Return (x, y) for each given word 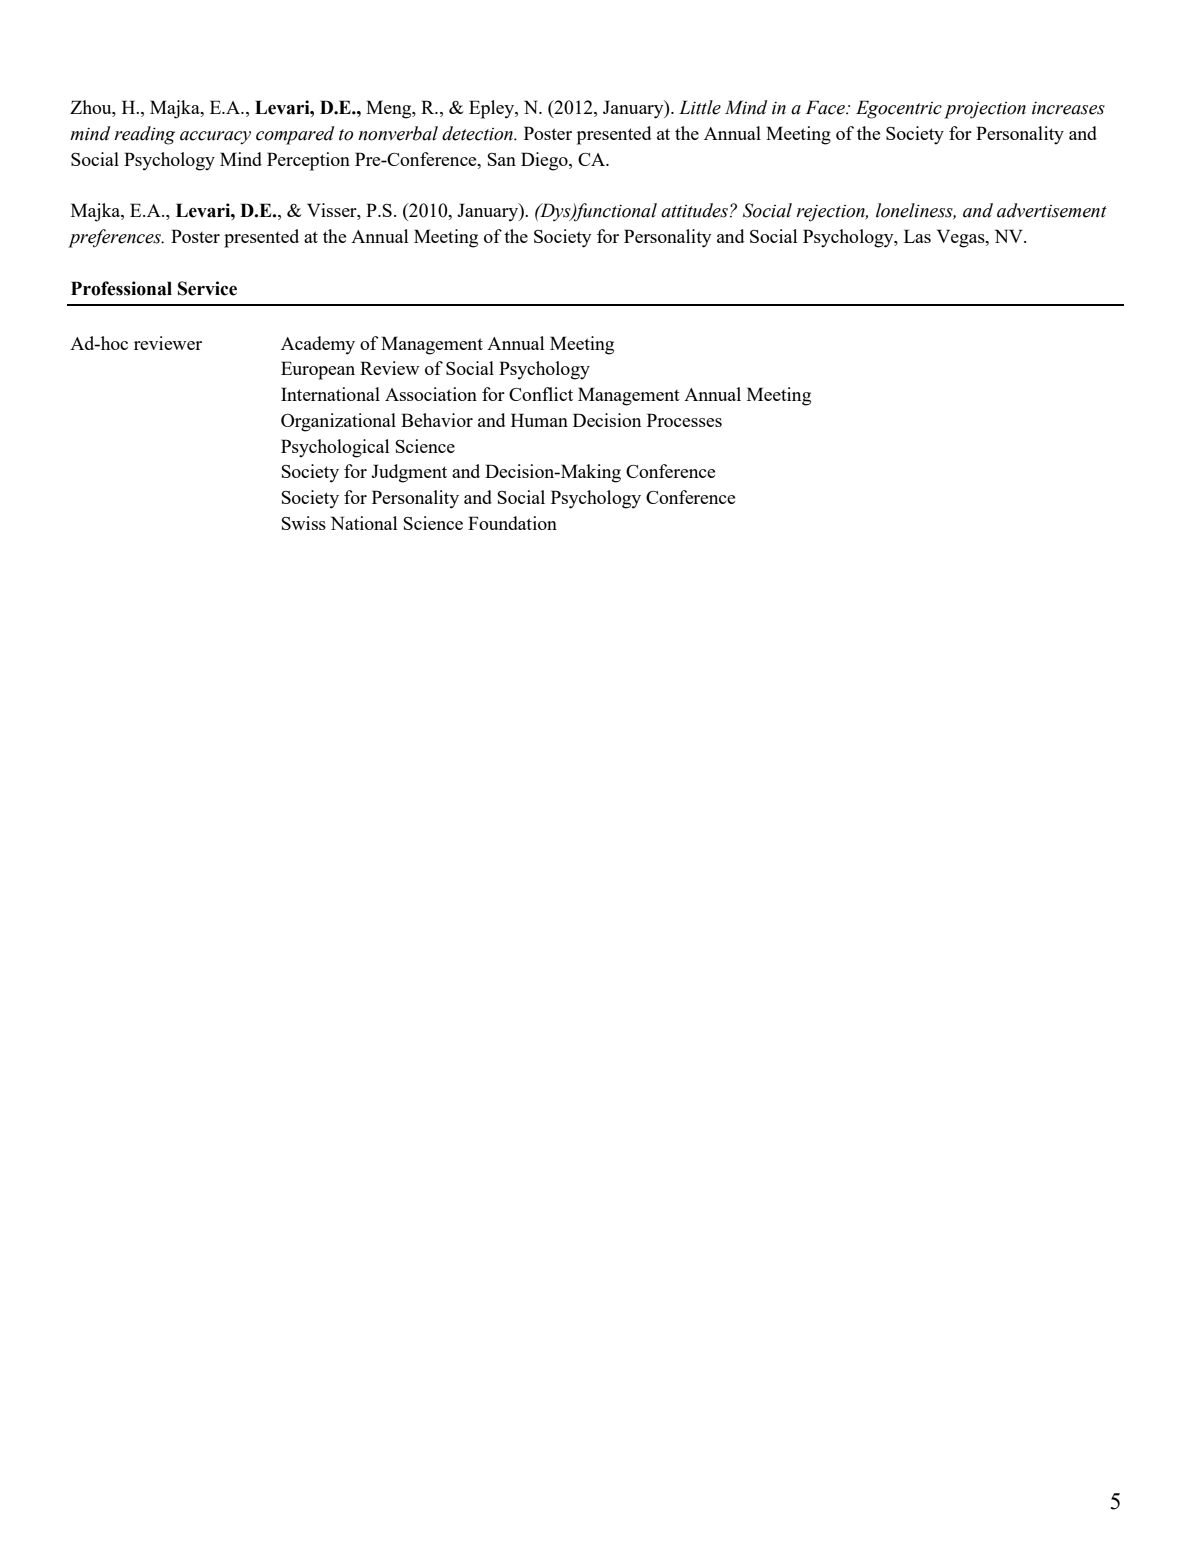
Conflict (541, 394)
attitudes (694, 210)
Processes (684, 420)
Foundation (512, 523)
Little (700, 107)
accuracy (215, 138)
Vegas (962, 238)
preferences (115, 238)
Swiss (304, 523)
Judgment (409, 473)
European (318, 370)
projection (985, 110)
